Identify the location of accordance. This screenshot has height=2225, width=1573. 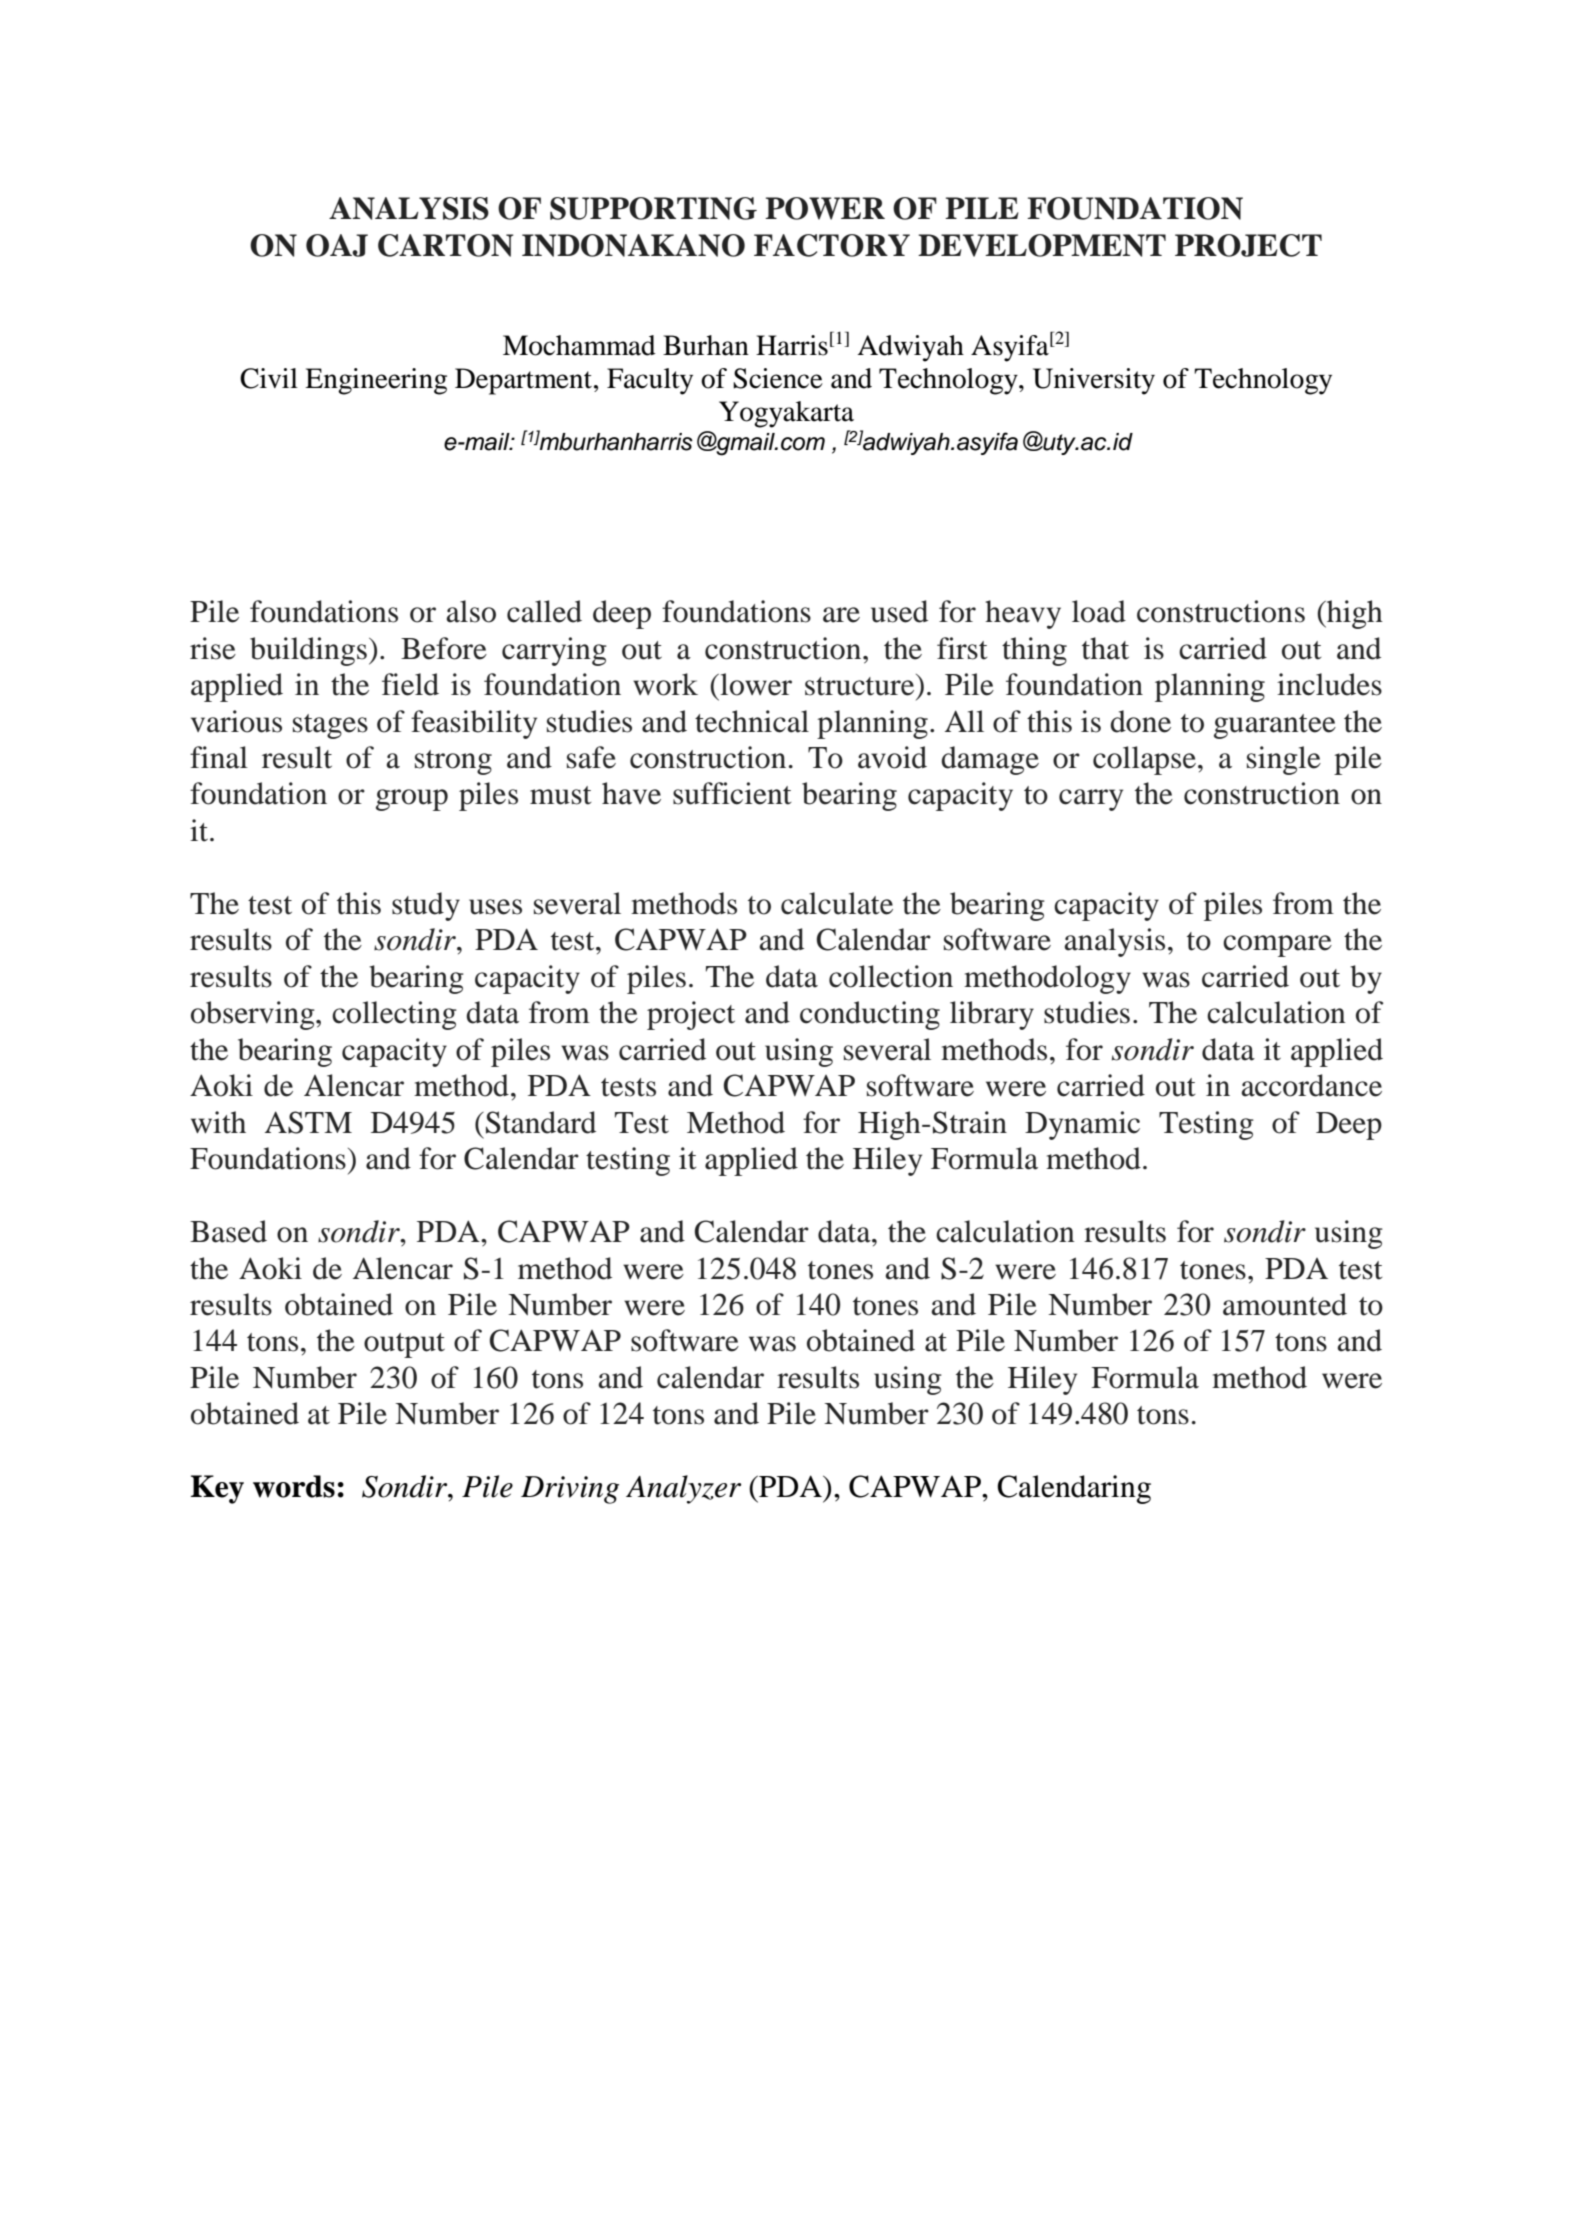
(1311, 1085).
